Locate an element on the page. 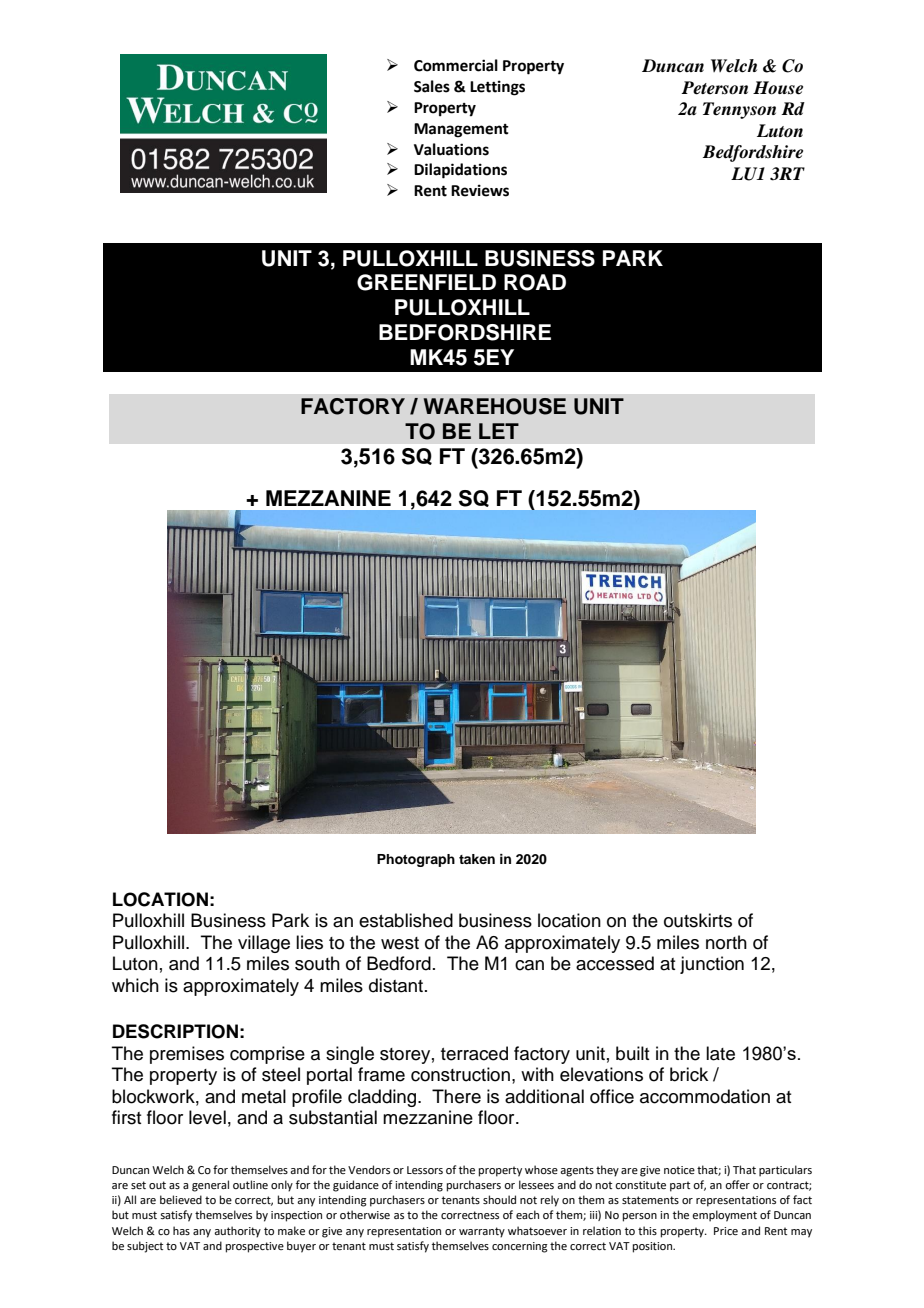  outskirts is located at coordinates (698, 920).
